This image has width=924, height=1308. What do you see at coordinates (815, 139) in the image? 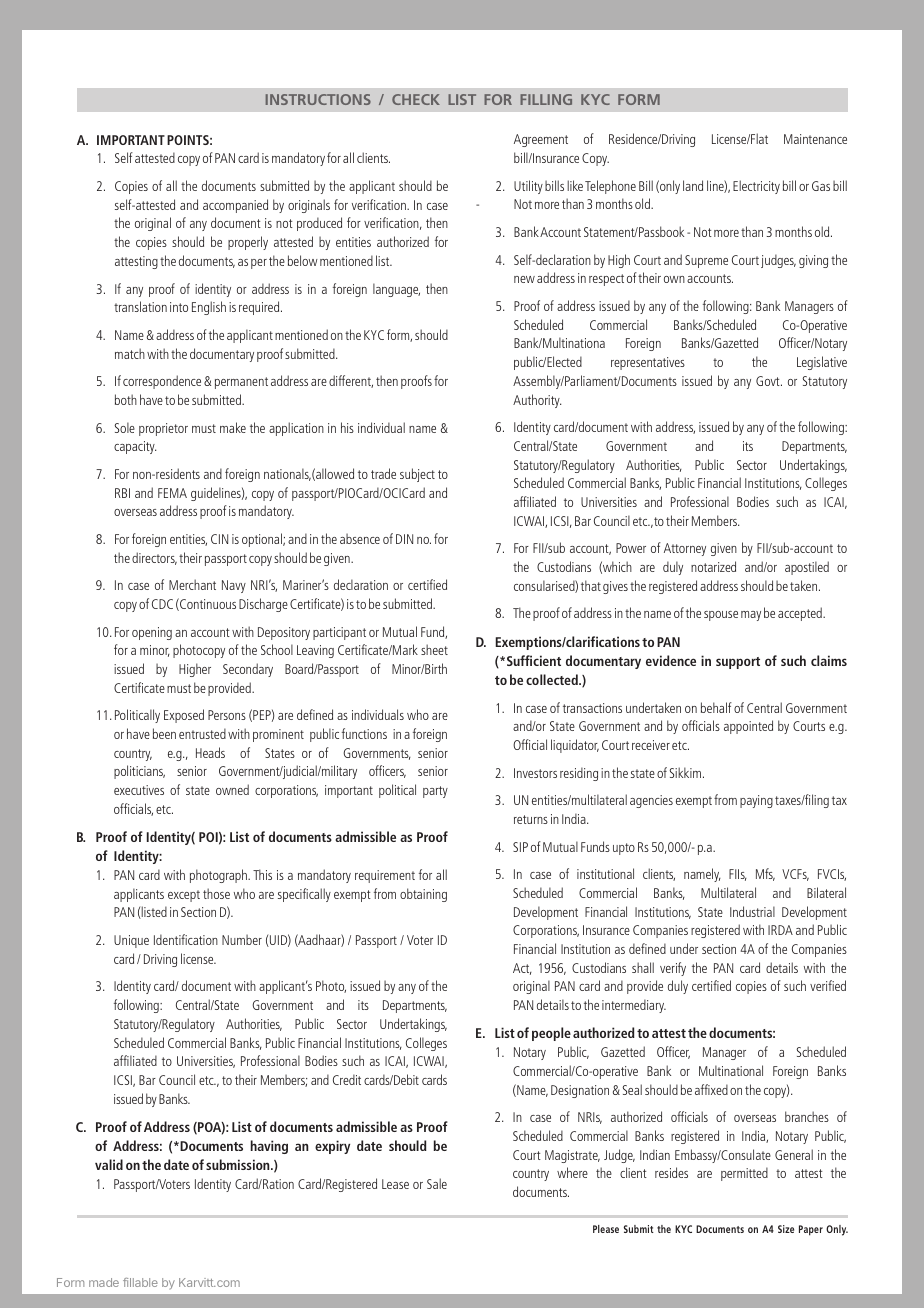
I see `Maintenance` at bounding box center [815, 139].
